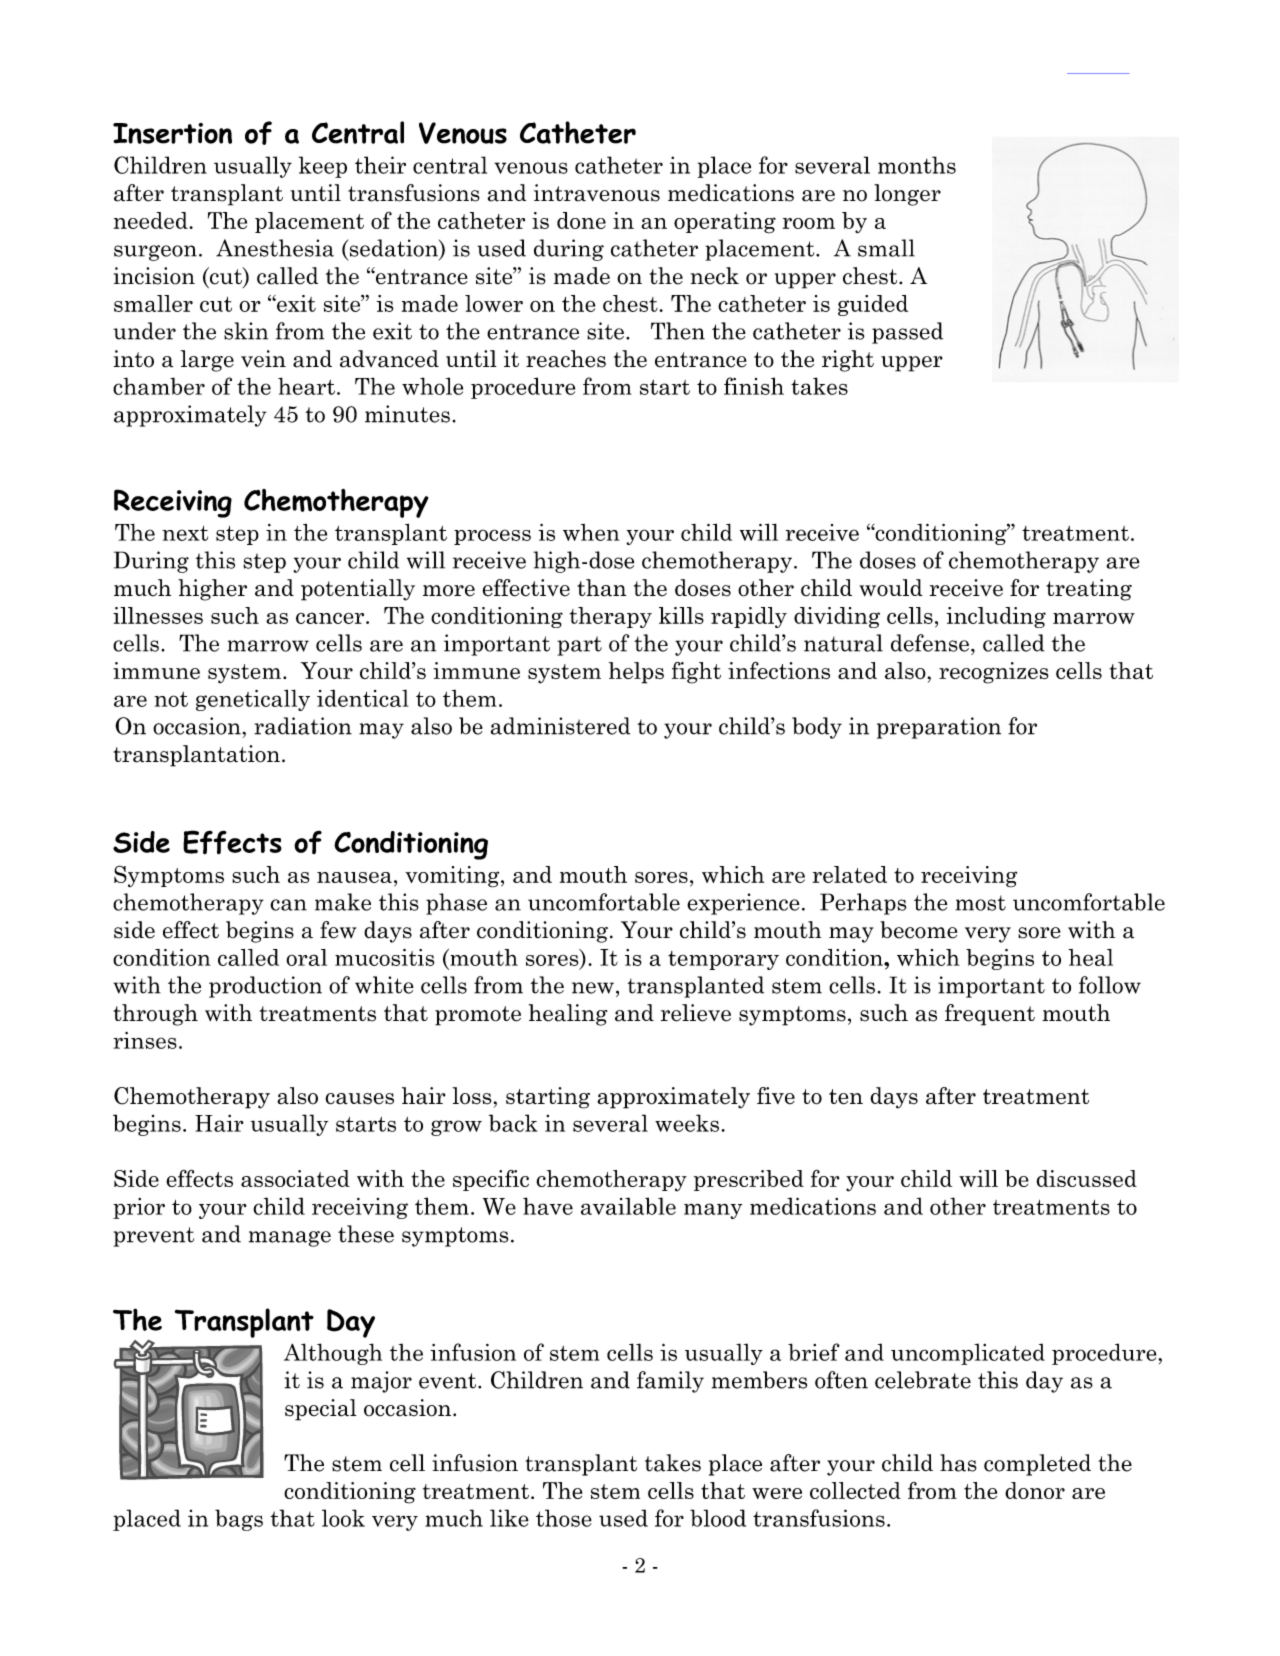 The image size is (1280, 1656). I want to click on bags, so click(239, 1520).
